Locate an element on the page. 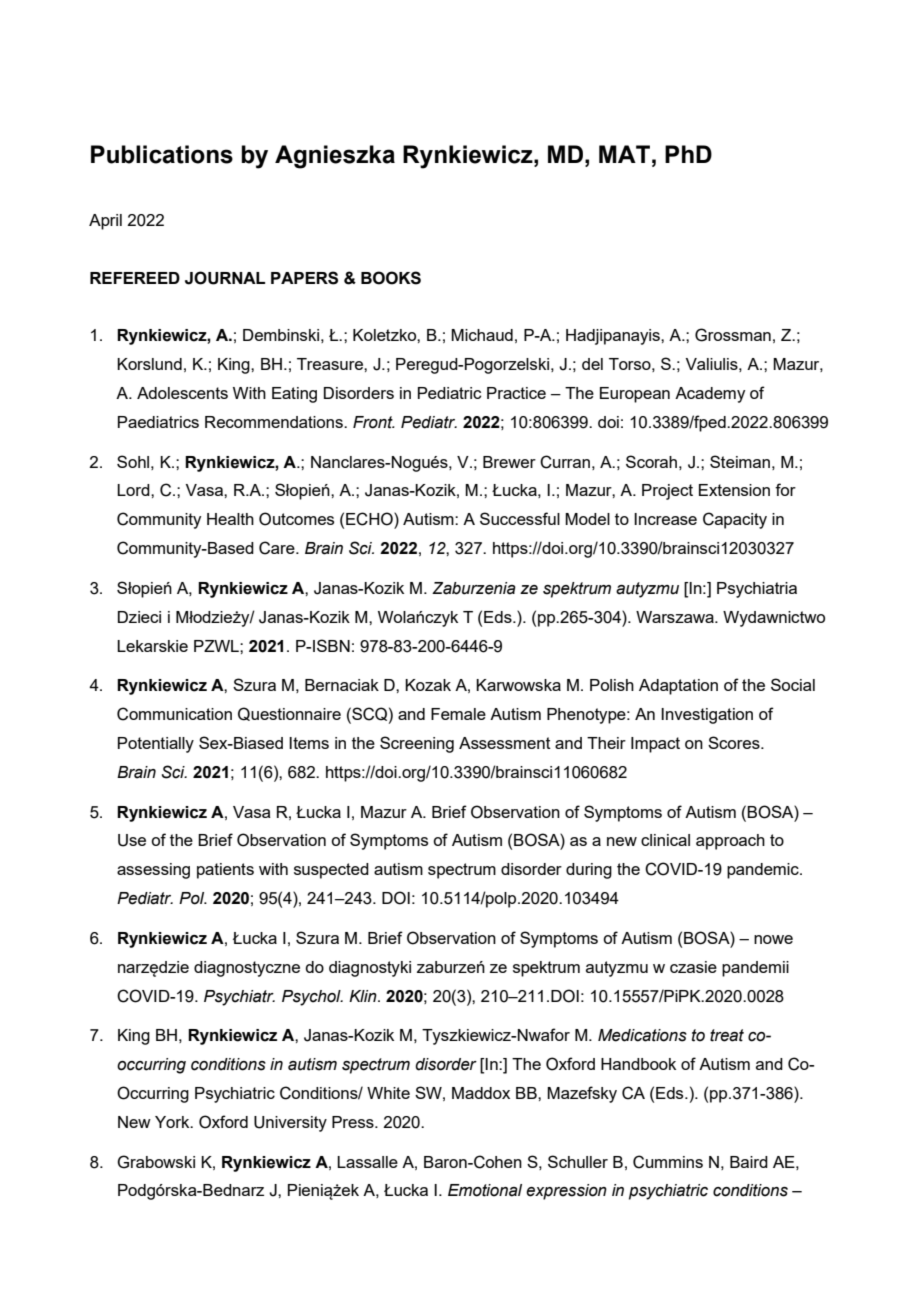 This image has height=1316, width=903. Female is located at coordinates (458, 714).
